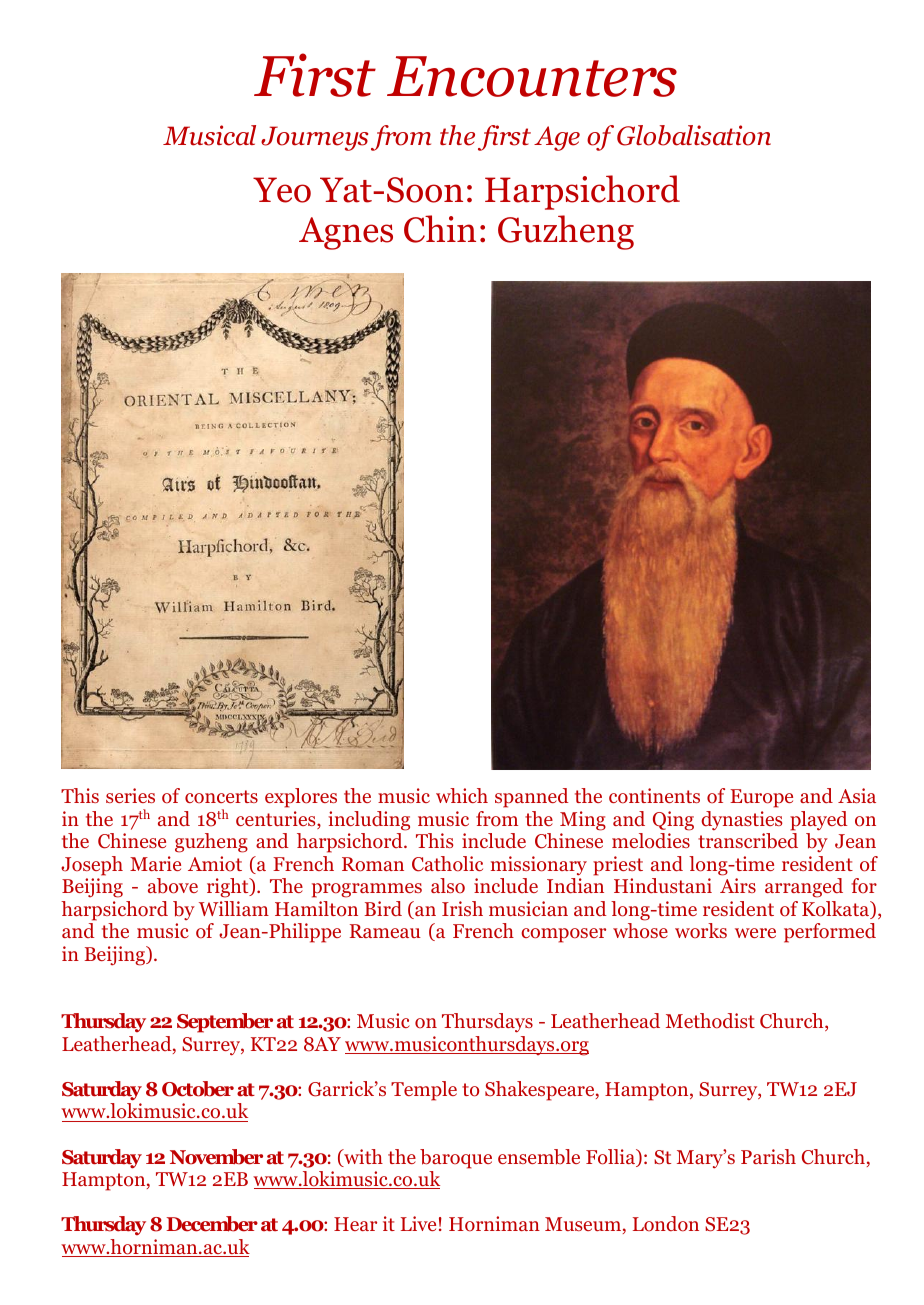  What do you see at coordinates (314, 138) in the document?
I see `Journeys` at bounding box center [314, 138].
